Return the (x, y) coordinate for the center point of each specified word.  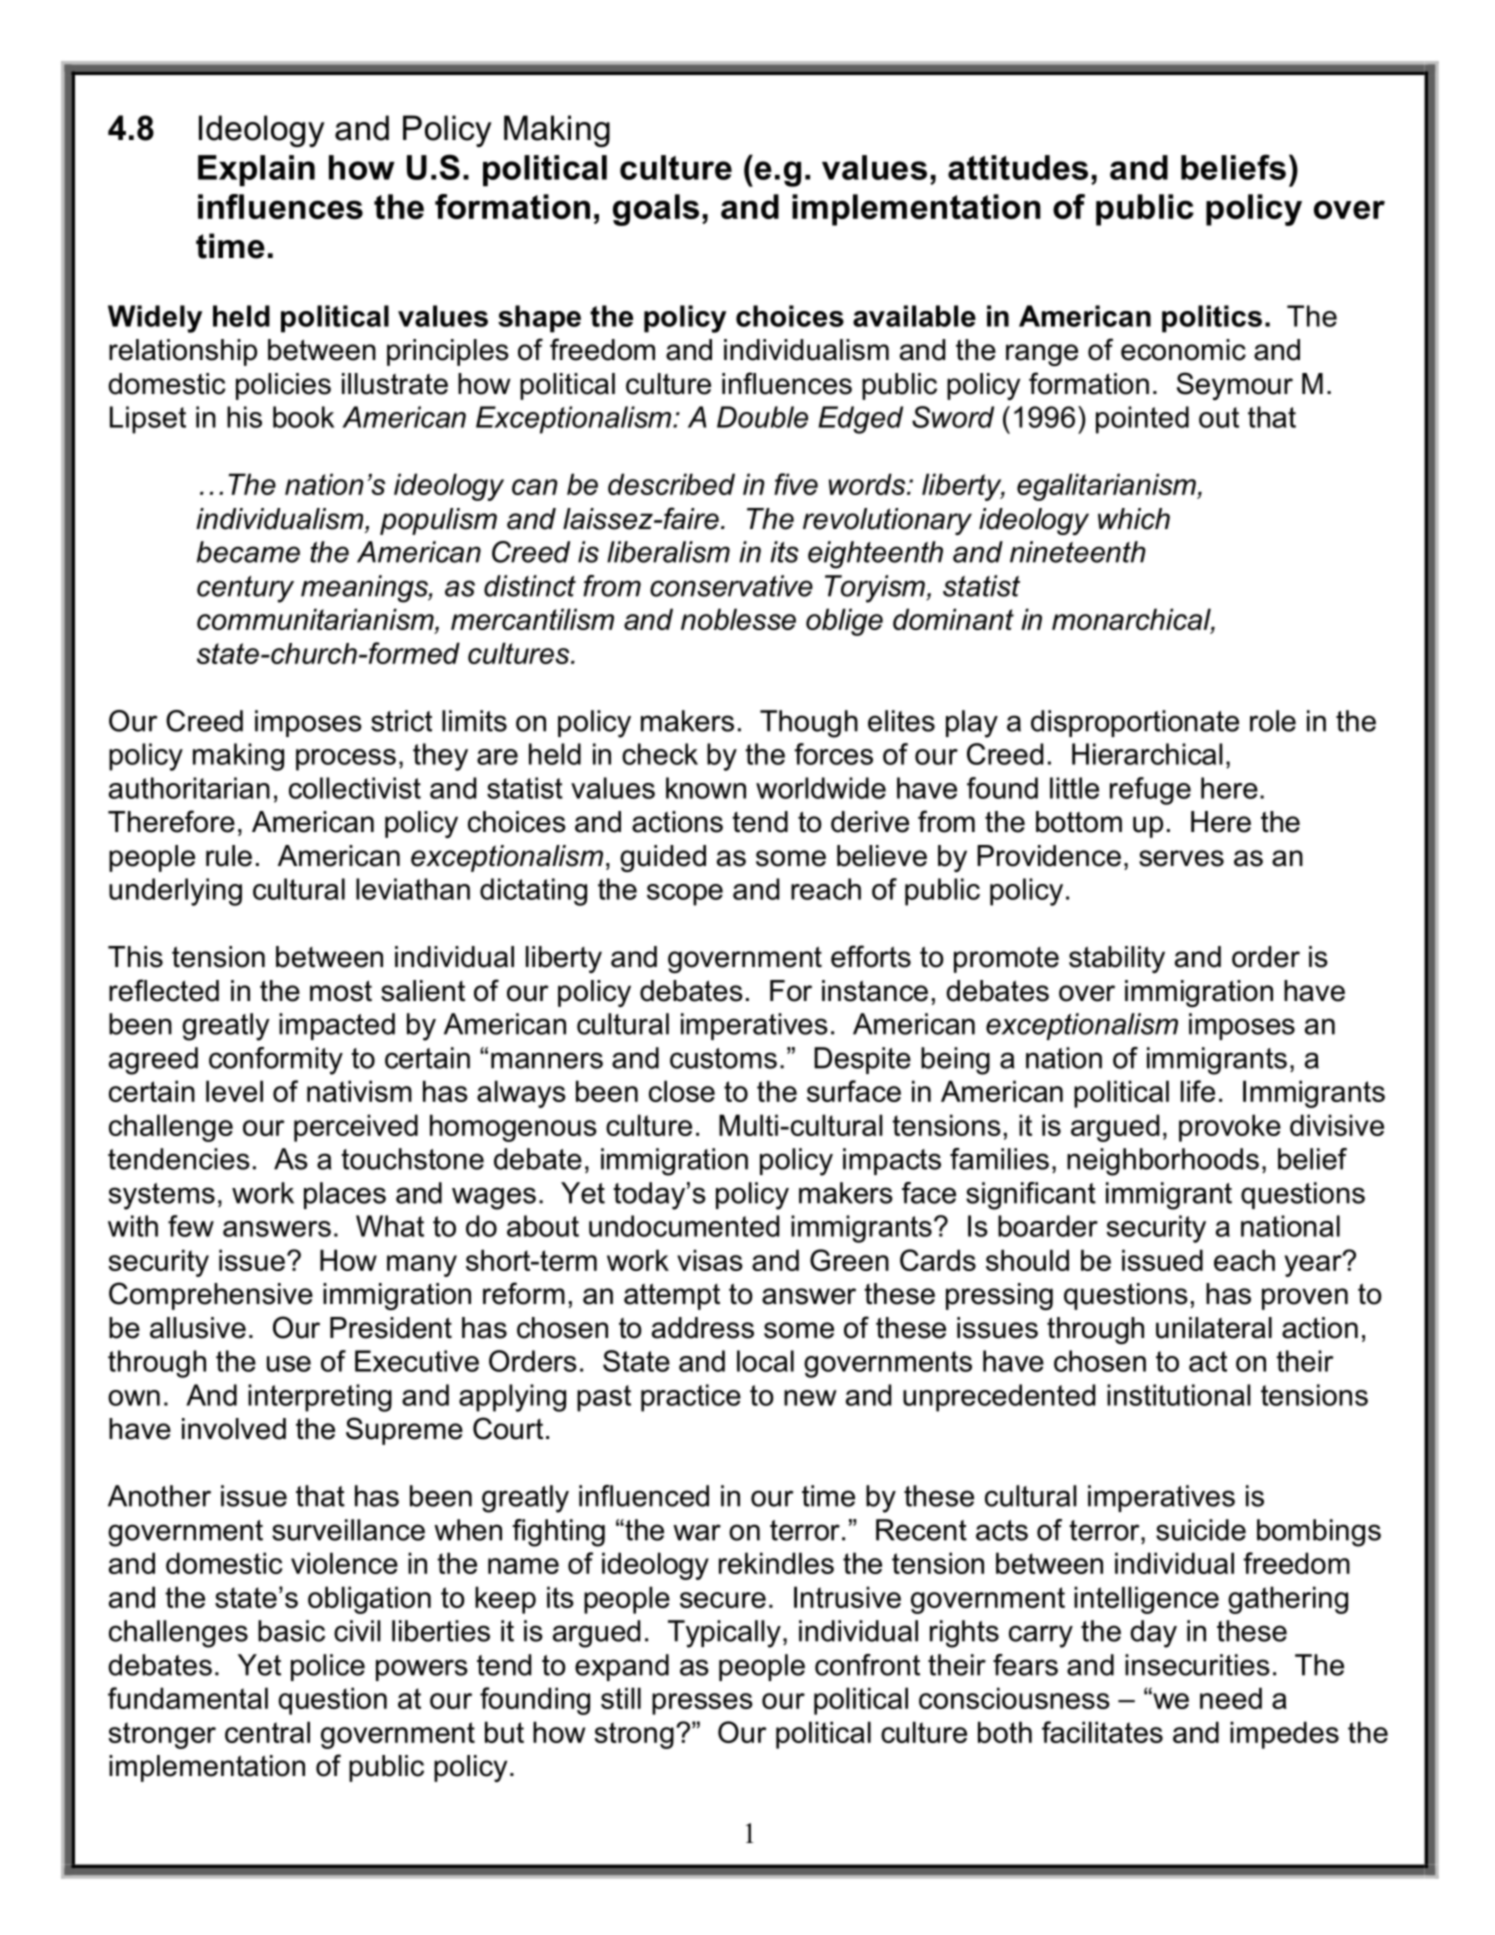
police (328, 1667)
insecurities (1197, 1665)
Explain (256, 171)
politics (1212, 319)
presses (702, 1704)
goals (656, 210)
